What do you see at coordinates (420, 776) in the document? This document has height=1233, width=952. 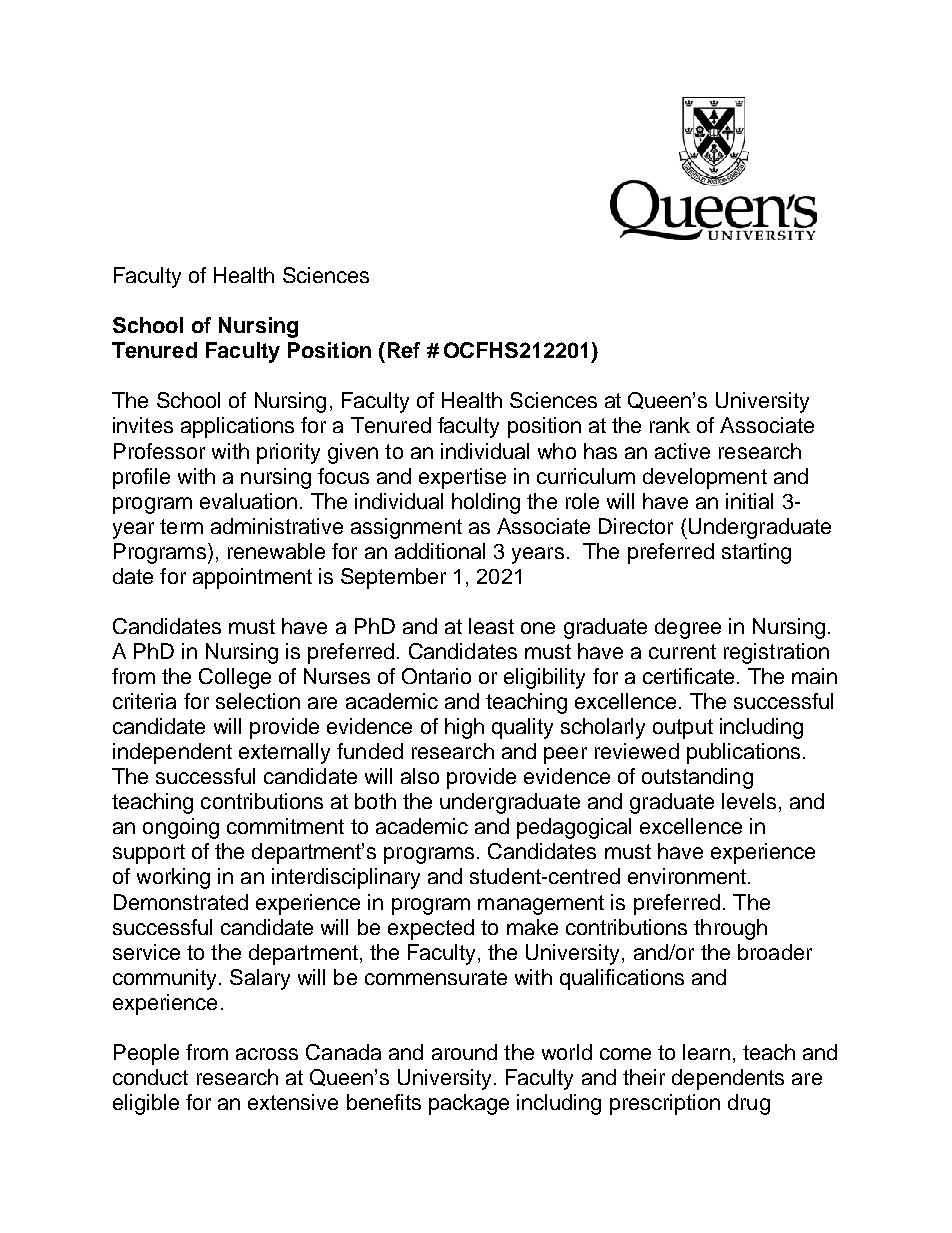 I see `also` at bounding box center [420, 776].
